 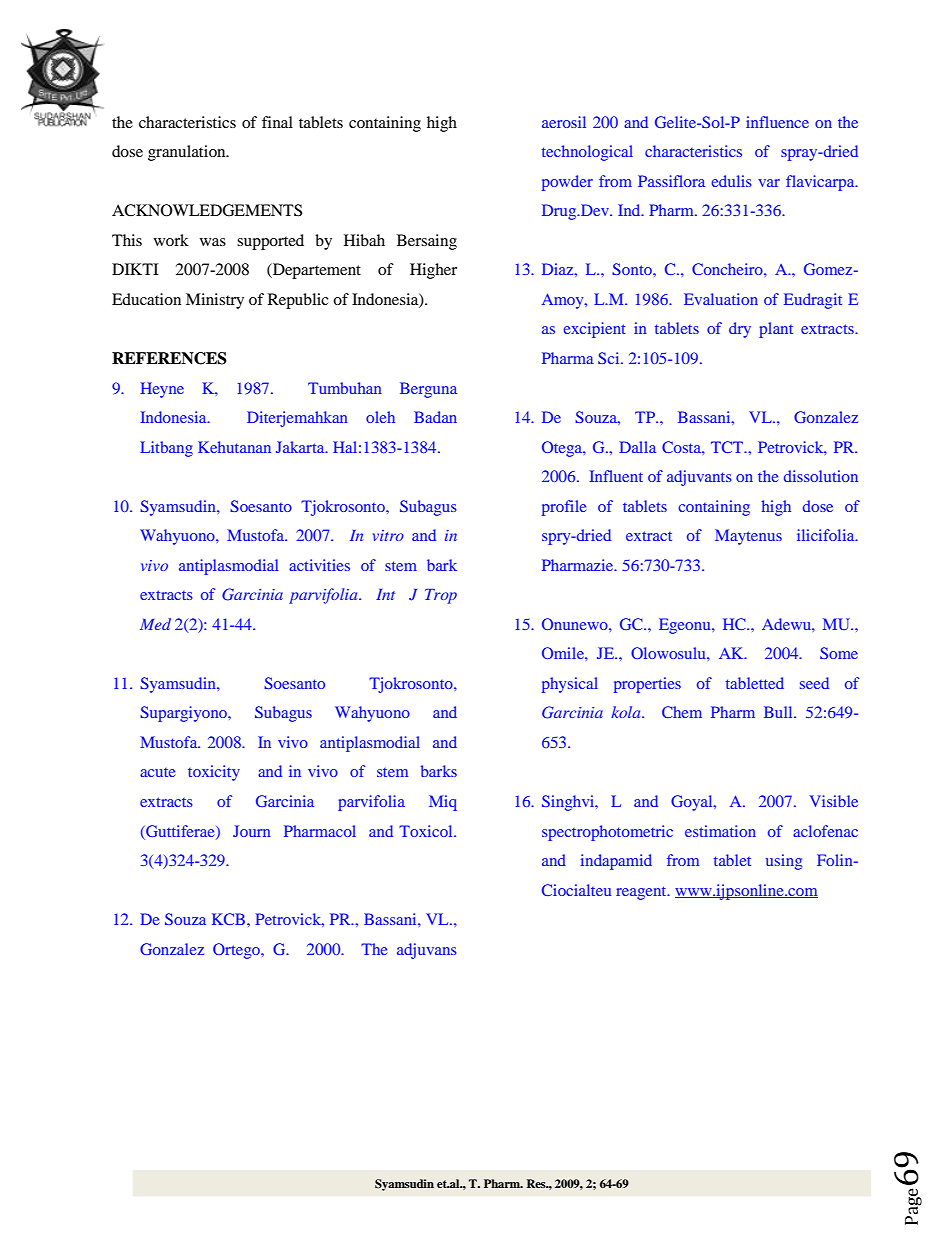 I want to click on powder, so click(x=567, y=183).
